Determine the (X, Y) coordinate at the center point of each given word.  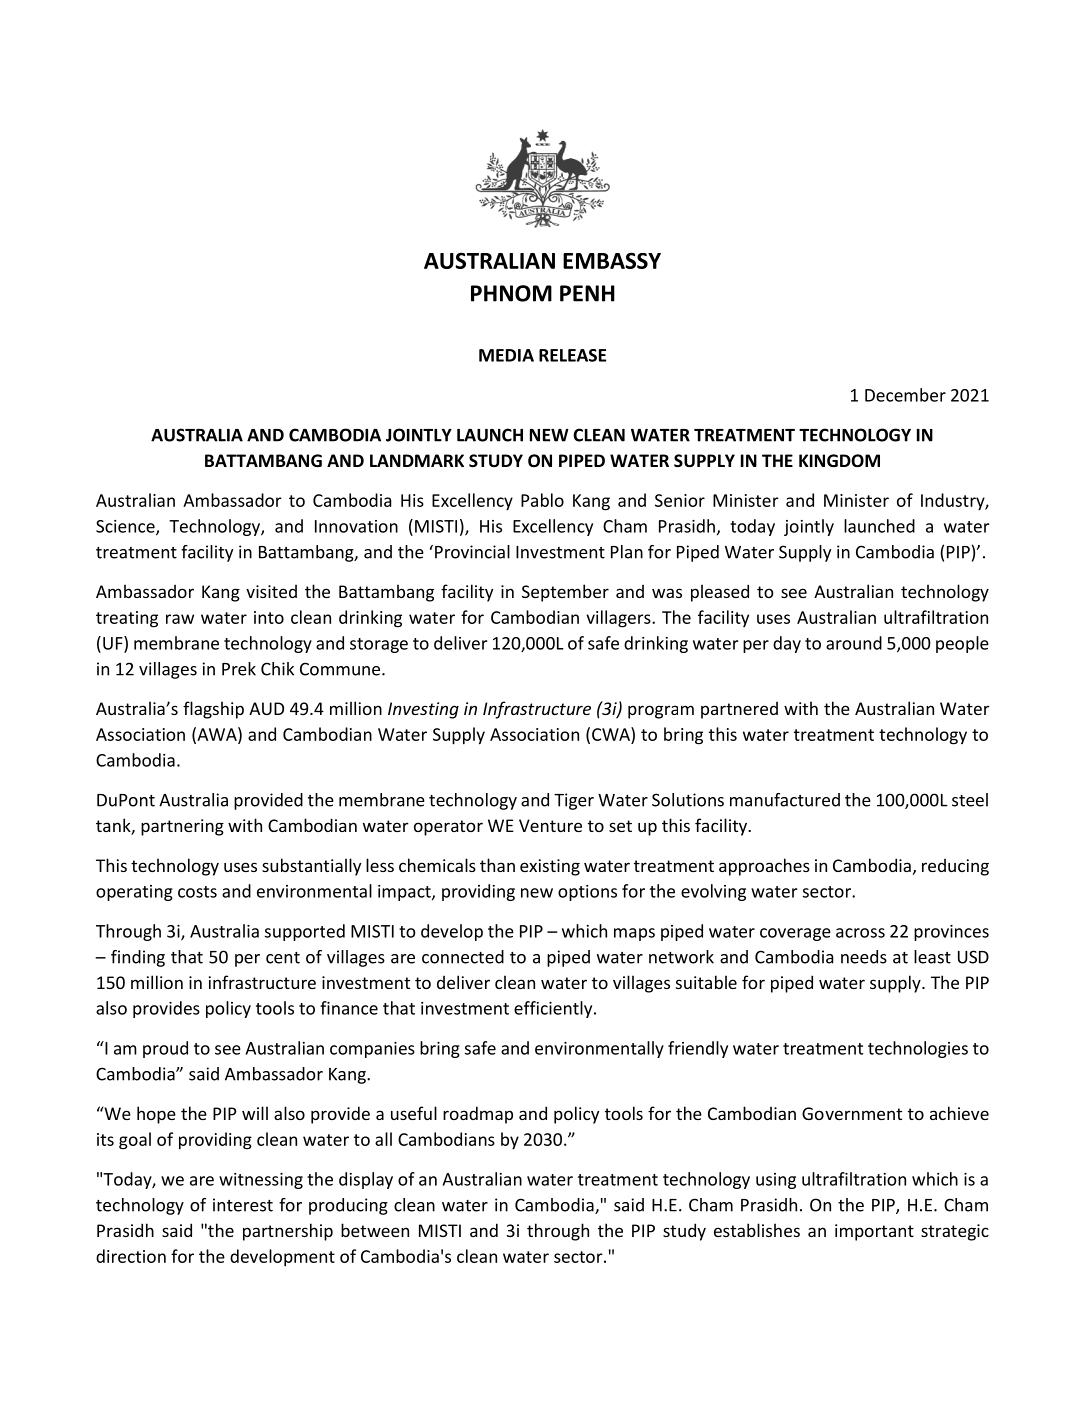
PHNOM (511, 293)
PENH (587, 293)
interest (243, 1205)
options (587, 893)
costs (197, 892)
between (375, 1230)
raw (180, 619)
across (860, 933)
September (565, 593)
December (905, 395)
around (854, 643)
